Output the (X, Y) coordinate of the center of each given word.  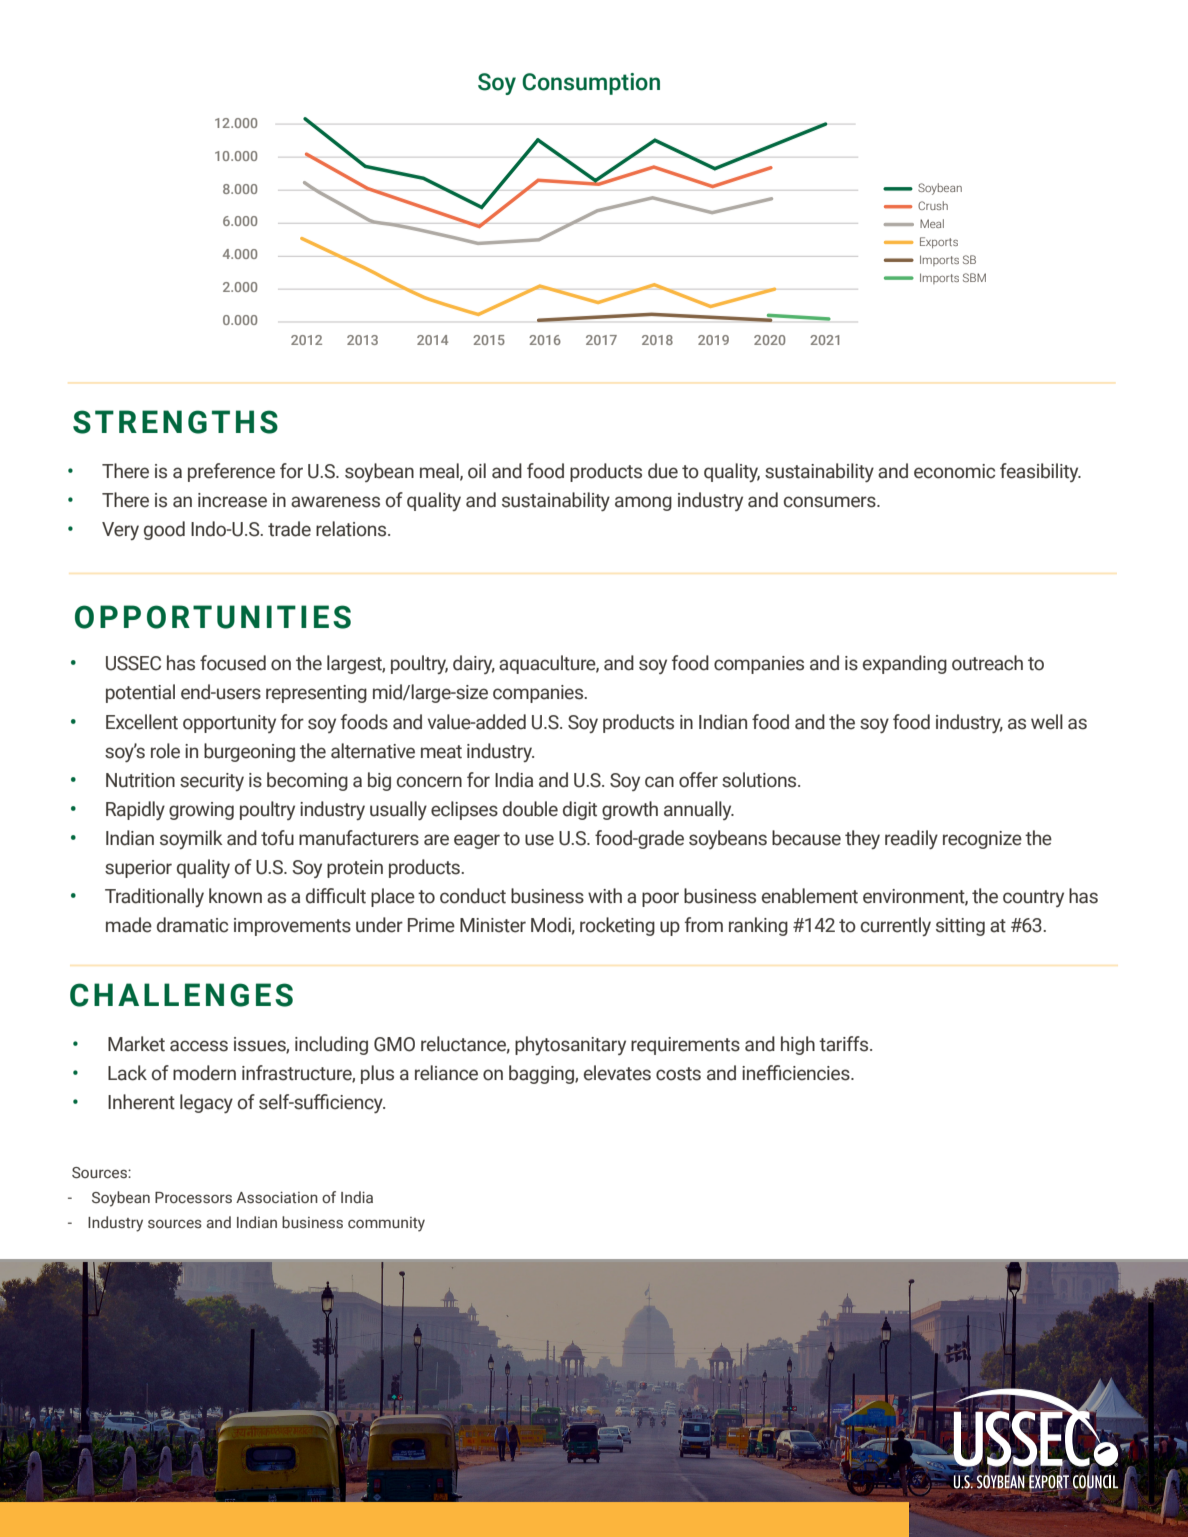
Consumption (591, 84)
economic (954, 471)
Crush (933, 205)
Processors (193, 1198)
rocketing (617, 926)
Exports (939, 242)
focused (233, 663)
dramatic (192, 925)
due (663, 471)
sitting (960, 927)
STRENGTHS (175, 422)
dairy (474, 664)
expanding (905, 664)
